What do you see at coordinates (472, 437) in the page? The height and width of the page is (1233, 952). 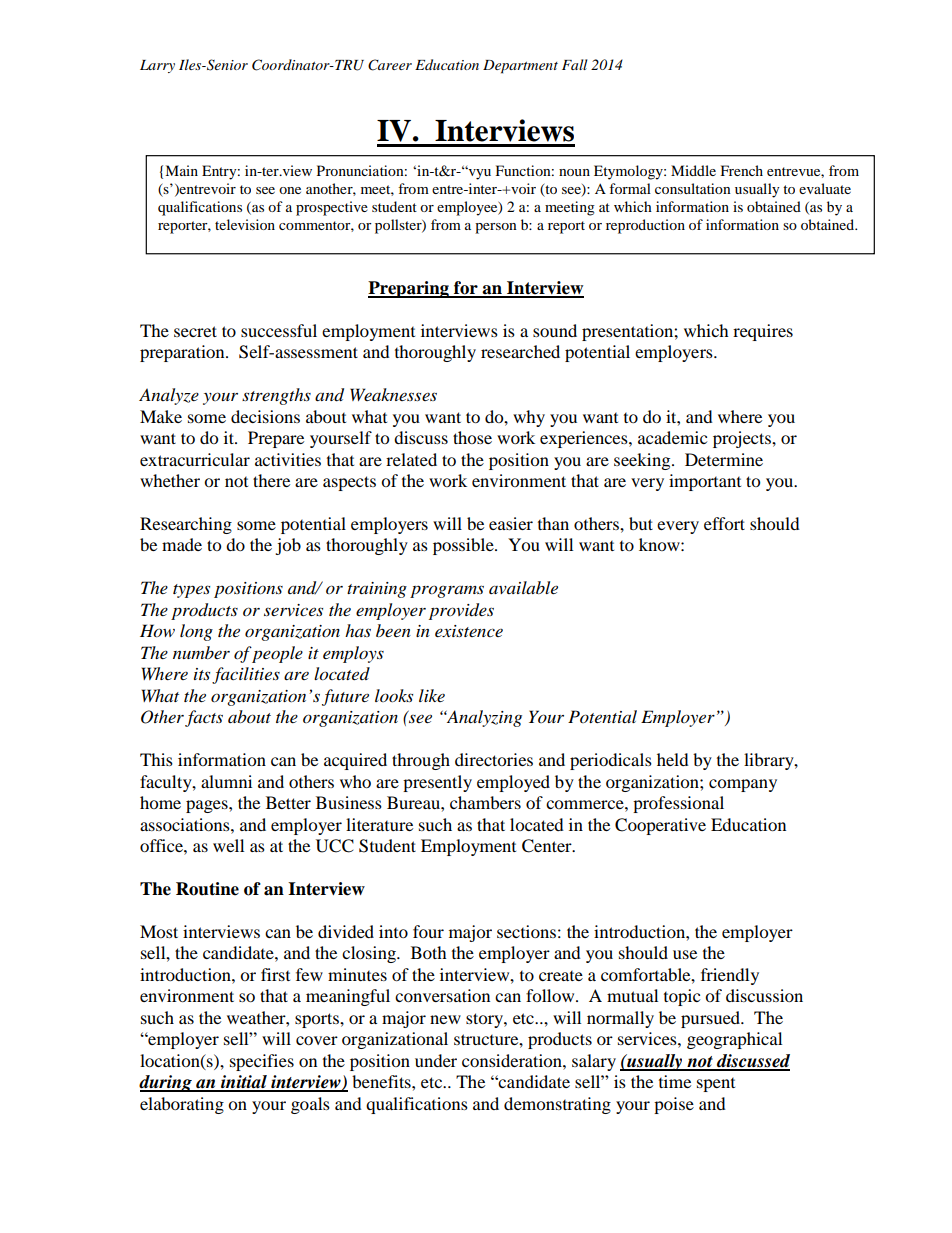 I see `those` at bounding box center [472, 437].
